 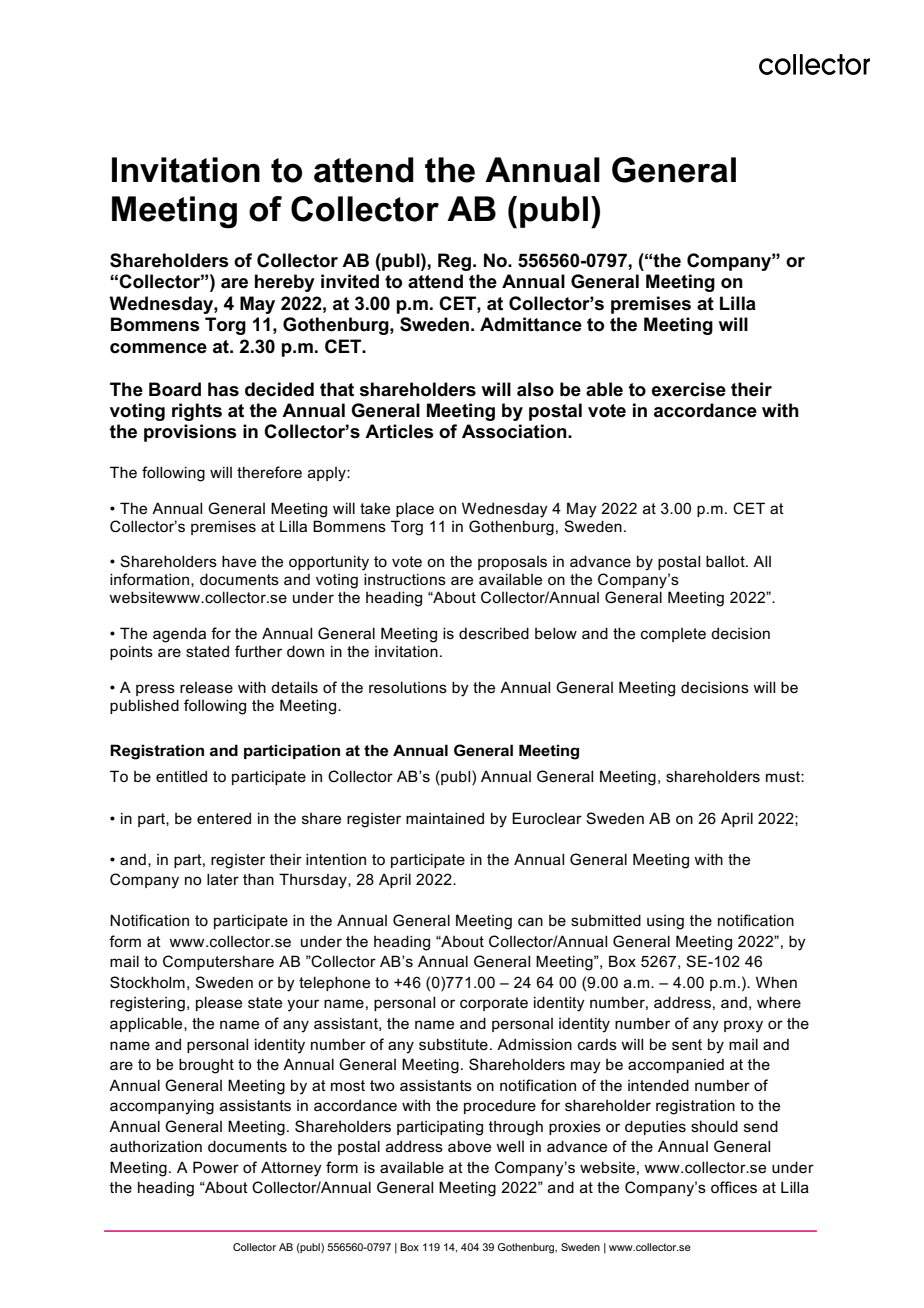 I want to click on exercise, so click(x=689, y=389).
